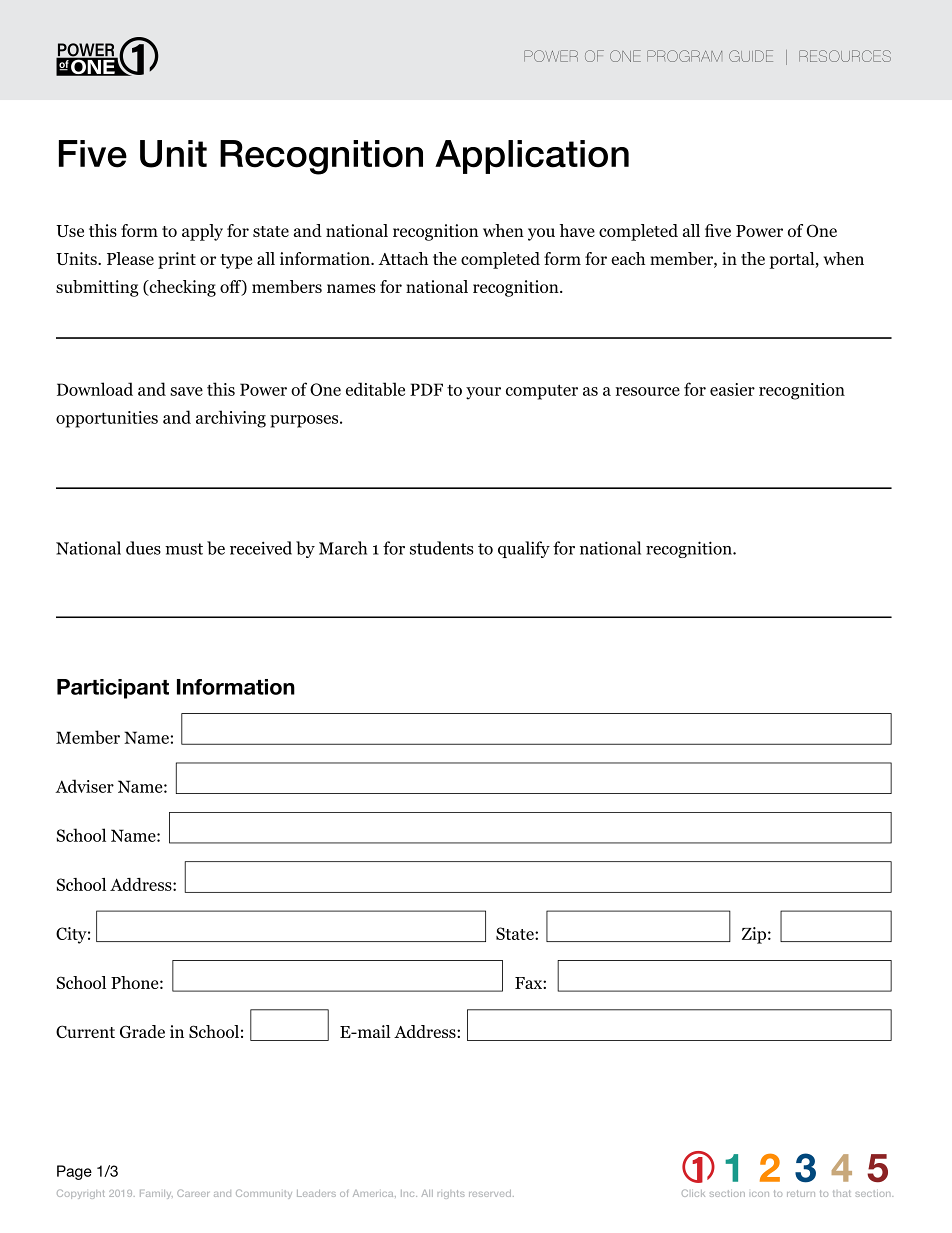 The image size is (952, 1233). I want to click on rights, so click(451, 1194).
